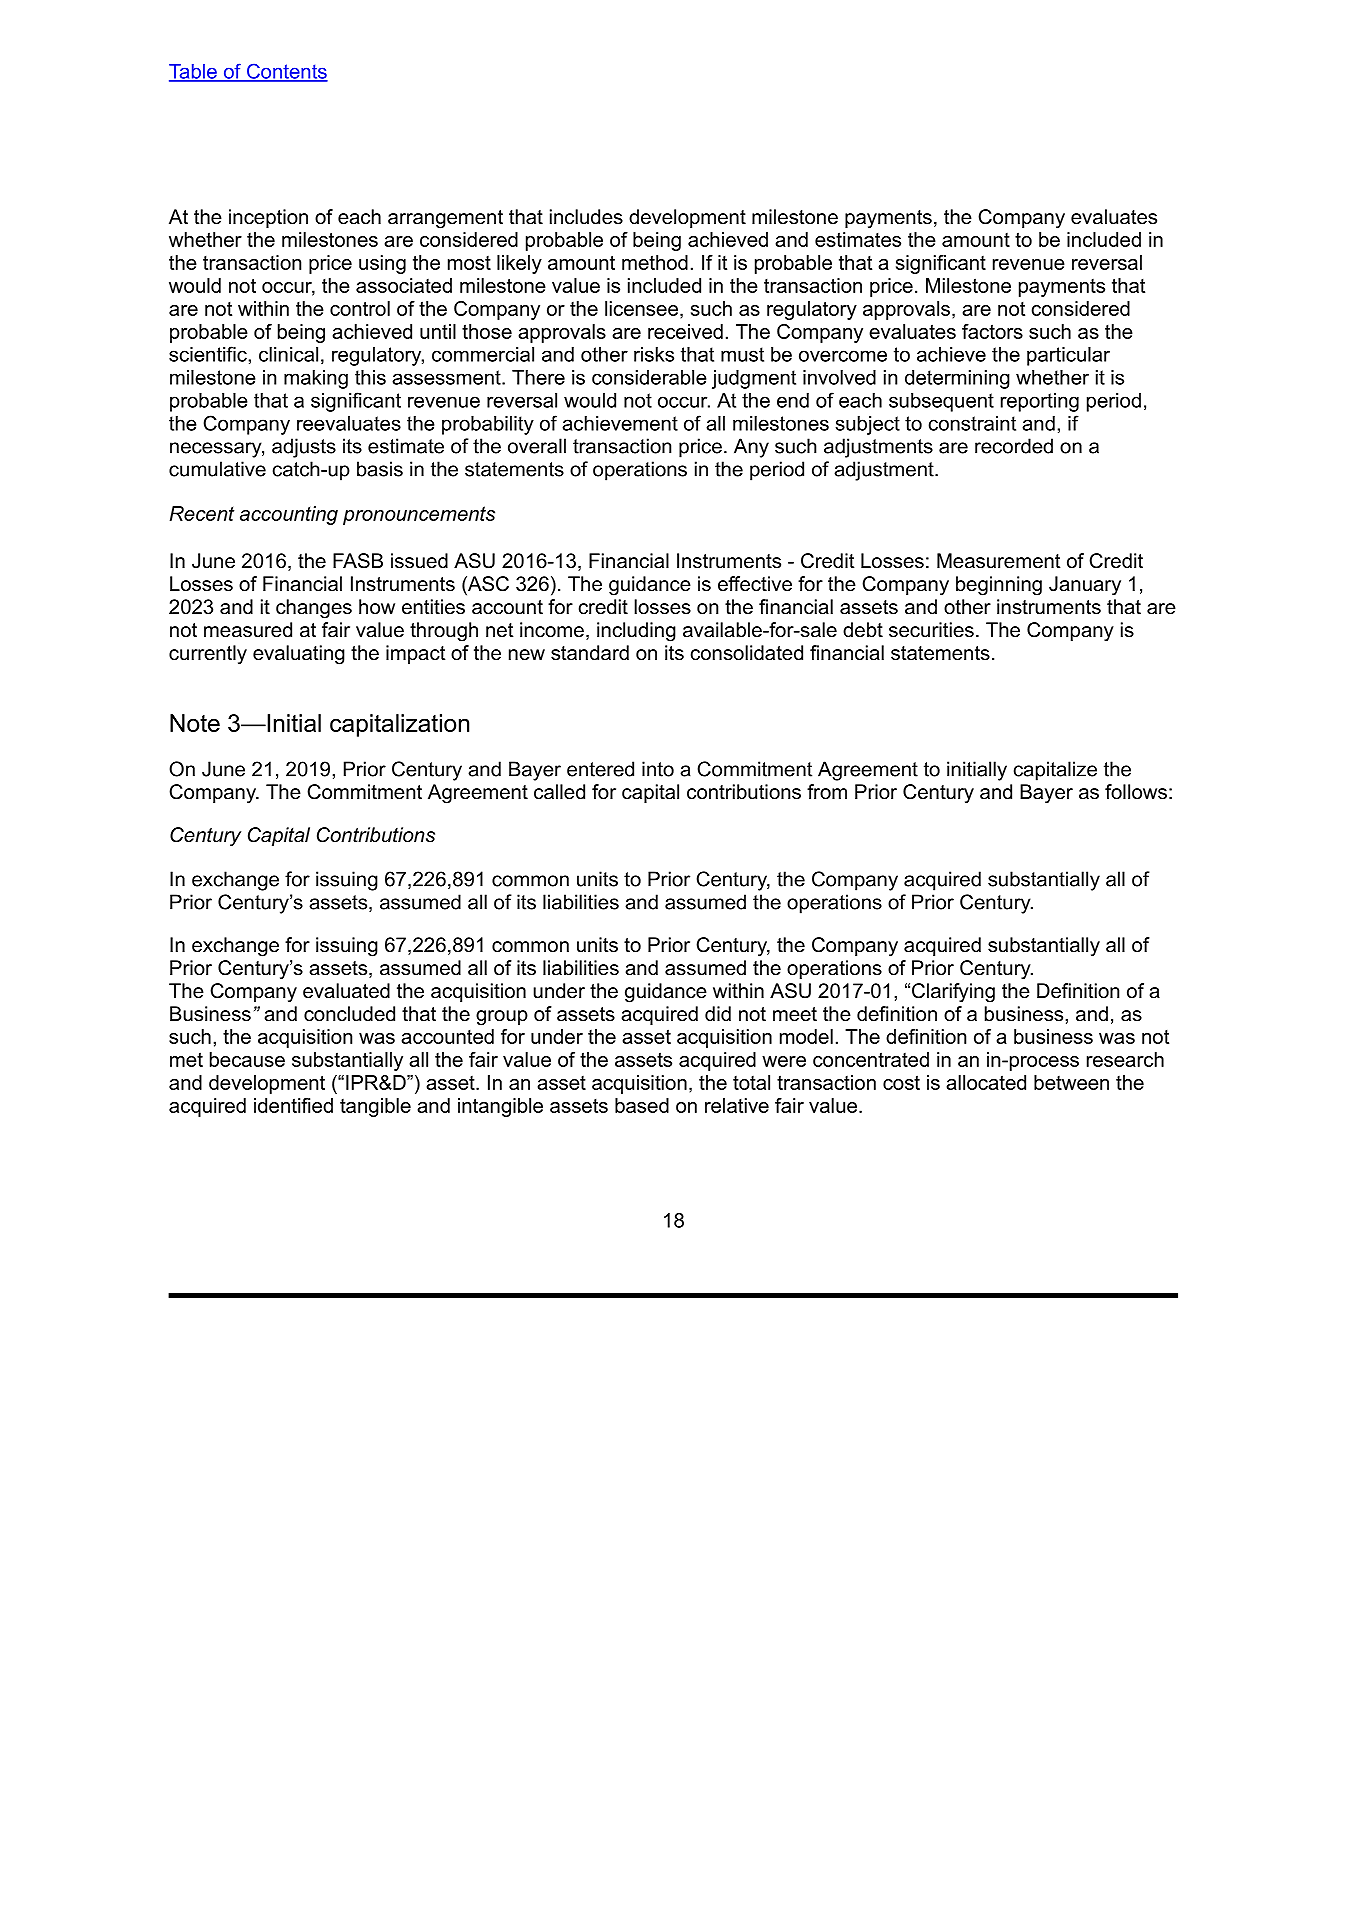  What do you see at coordinates (314, 609) in the document?
I see `changes` at bounding box center [314, 609].
